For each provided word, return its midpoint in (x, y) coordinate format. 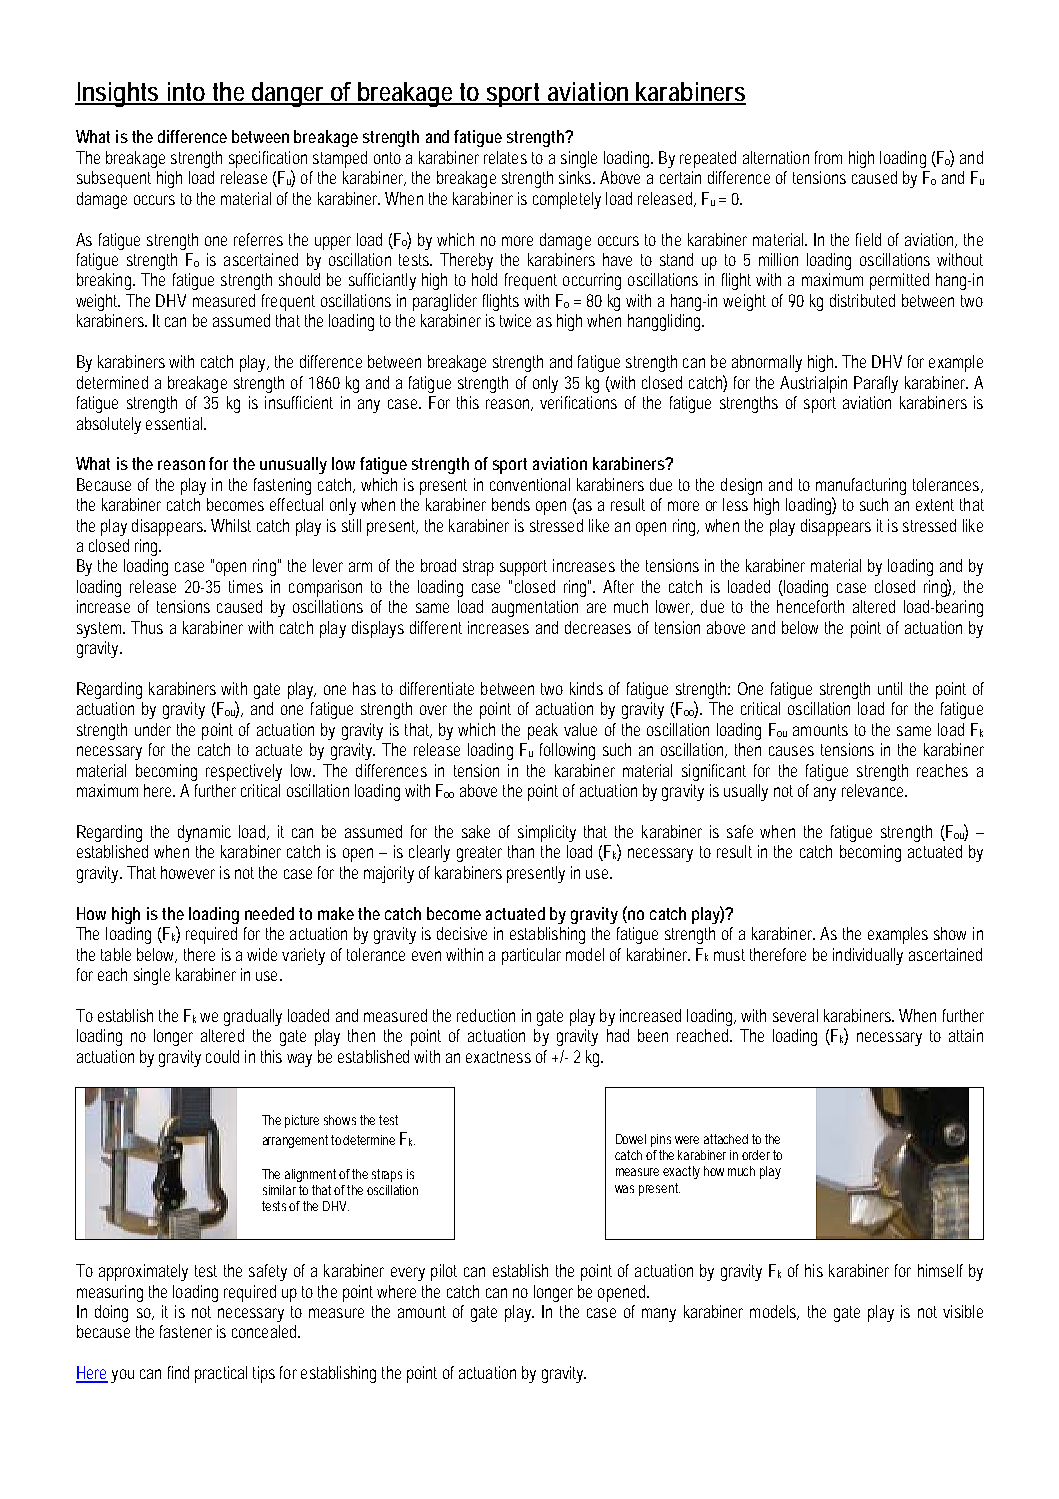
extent (935, 505)
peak (543, 731)
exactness (498, 1057)
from (828, 157)
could (222, 1056)
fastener (186, 1331)
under (153, 729)
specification (268, 159)
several (795, 1015)
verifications (578, 402)
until (890, 688)
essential (175, 423)
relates (505, 157)
